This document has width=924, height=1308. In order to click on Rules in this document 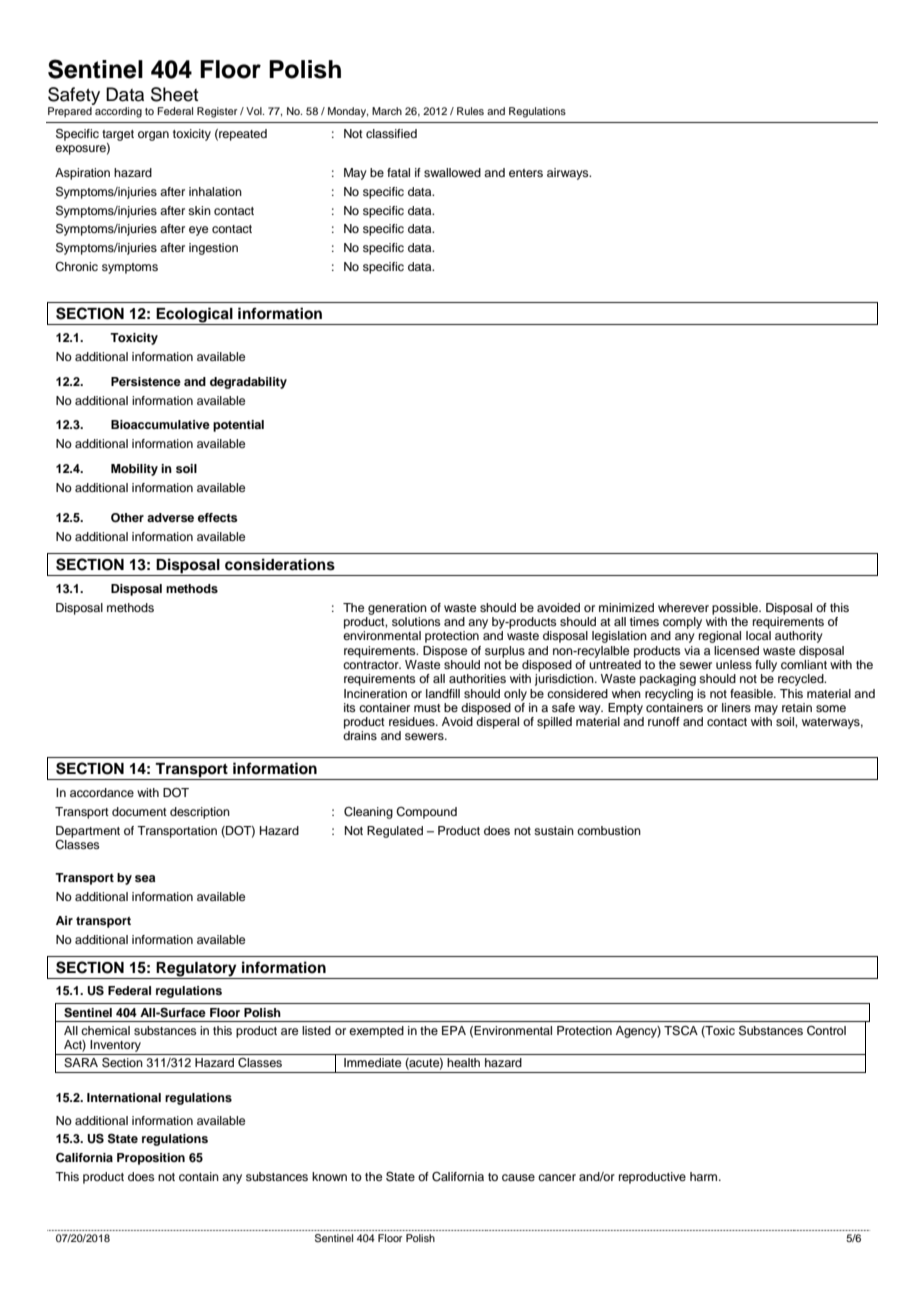, I will do `click(470, 111)`.
